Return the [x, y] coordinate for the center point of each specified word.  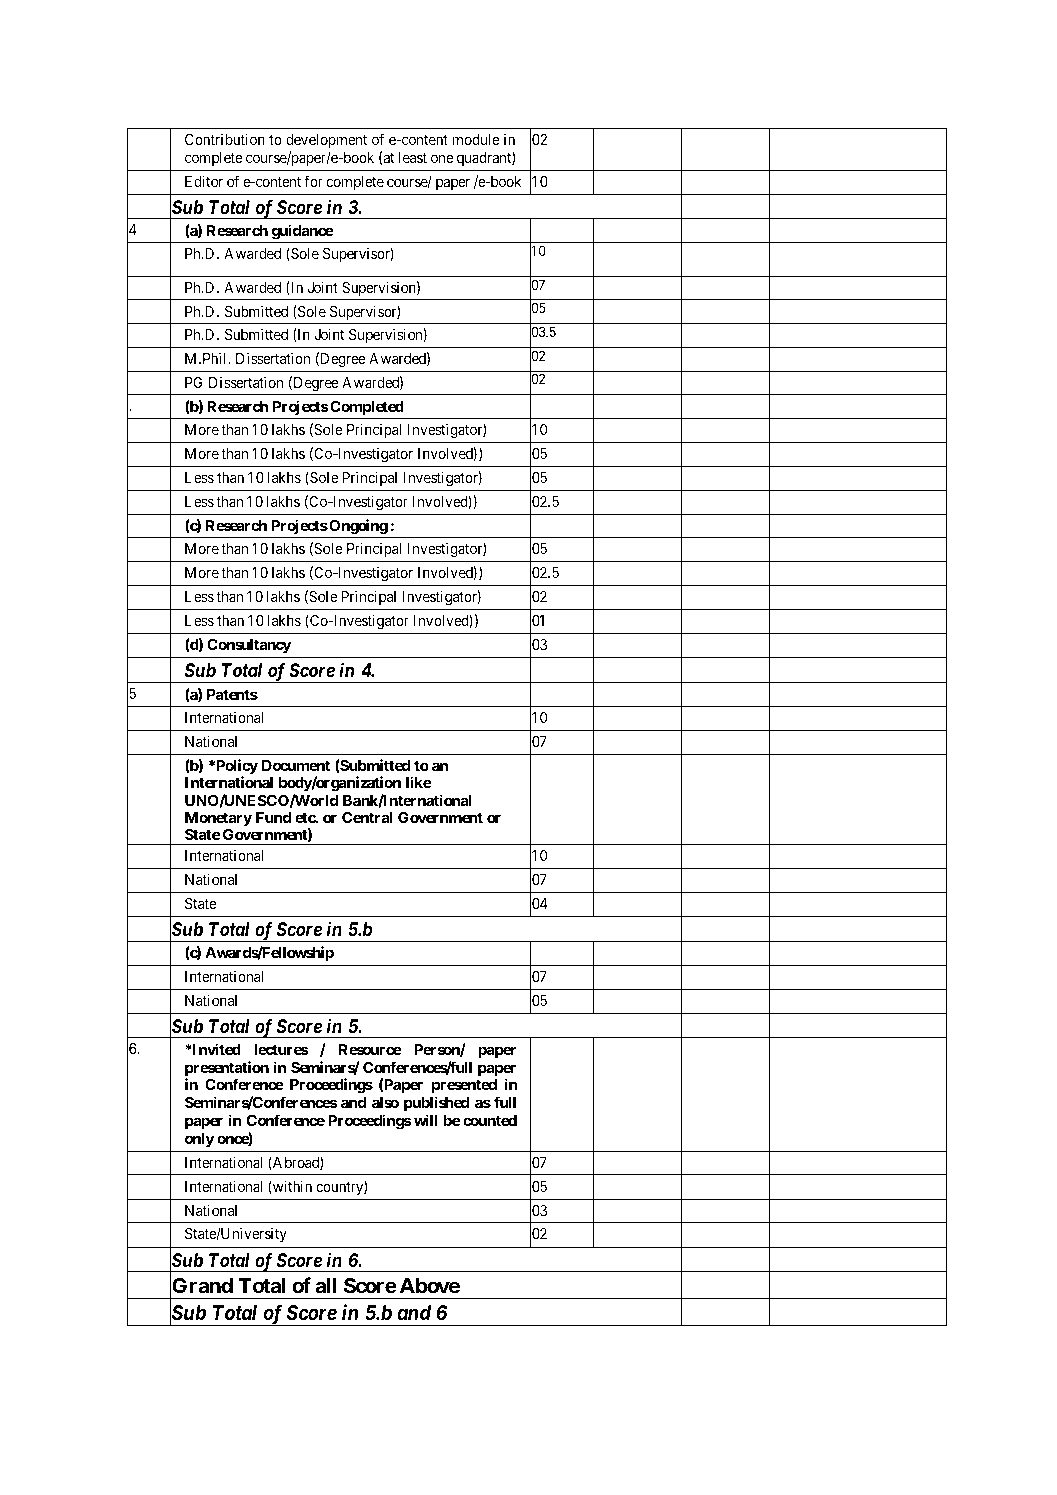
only [199, 1140]
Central [367, 817]
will [426, 1120]
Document [296, 765]
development [326, 141]
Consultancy [249, 646]
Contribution [225, 139]
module [476, 139]
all [326, 1285]
